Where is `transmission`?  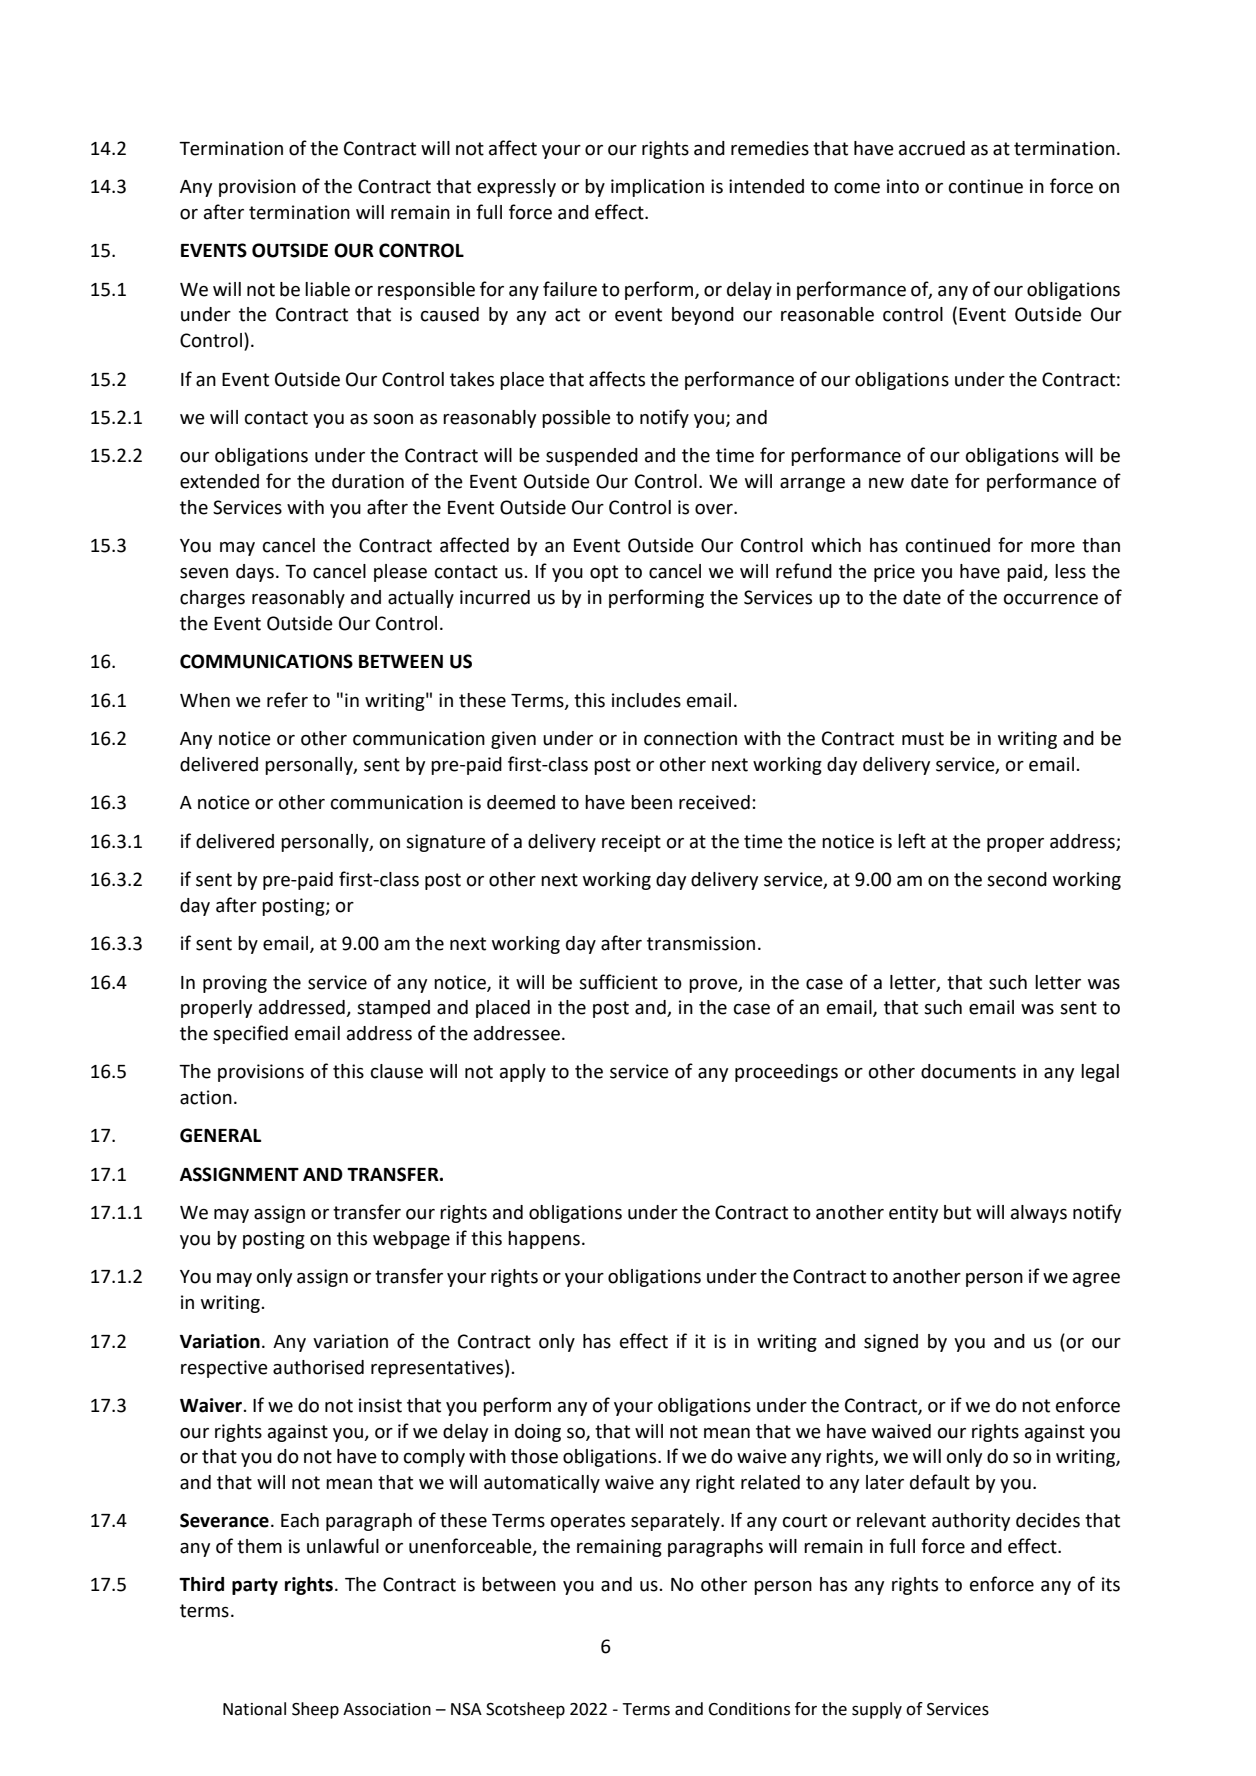
transmission is located at coordinates (701, 943).
